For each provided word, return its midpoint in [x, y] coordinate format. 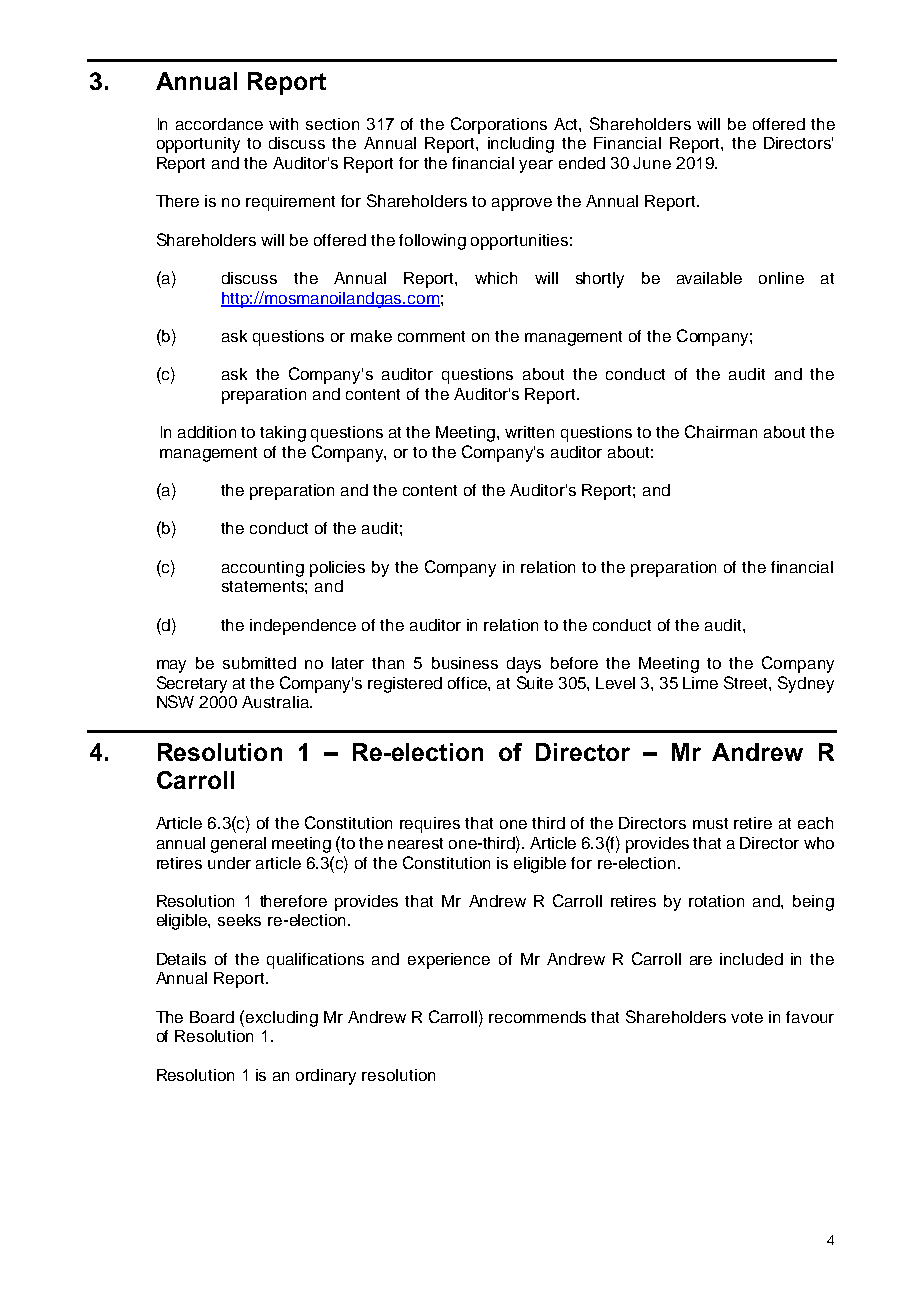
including [521, 145]
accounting [263, 569]
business [465, 663]
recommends [537, 1017]
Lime [700, 683]
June [652, 163]
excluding [282, 1019]
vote [747, 1017]
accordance [219, 124]
